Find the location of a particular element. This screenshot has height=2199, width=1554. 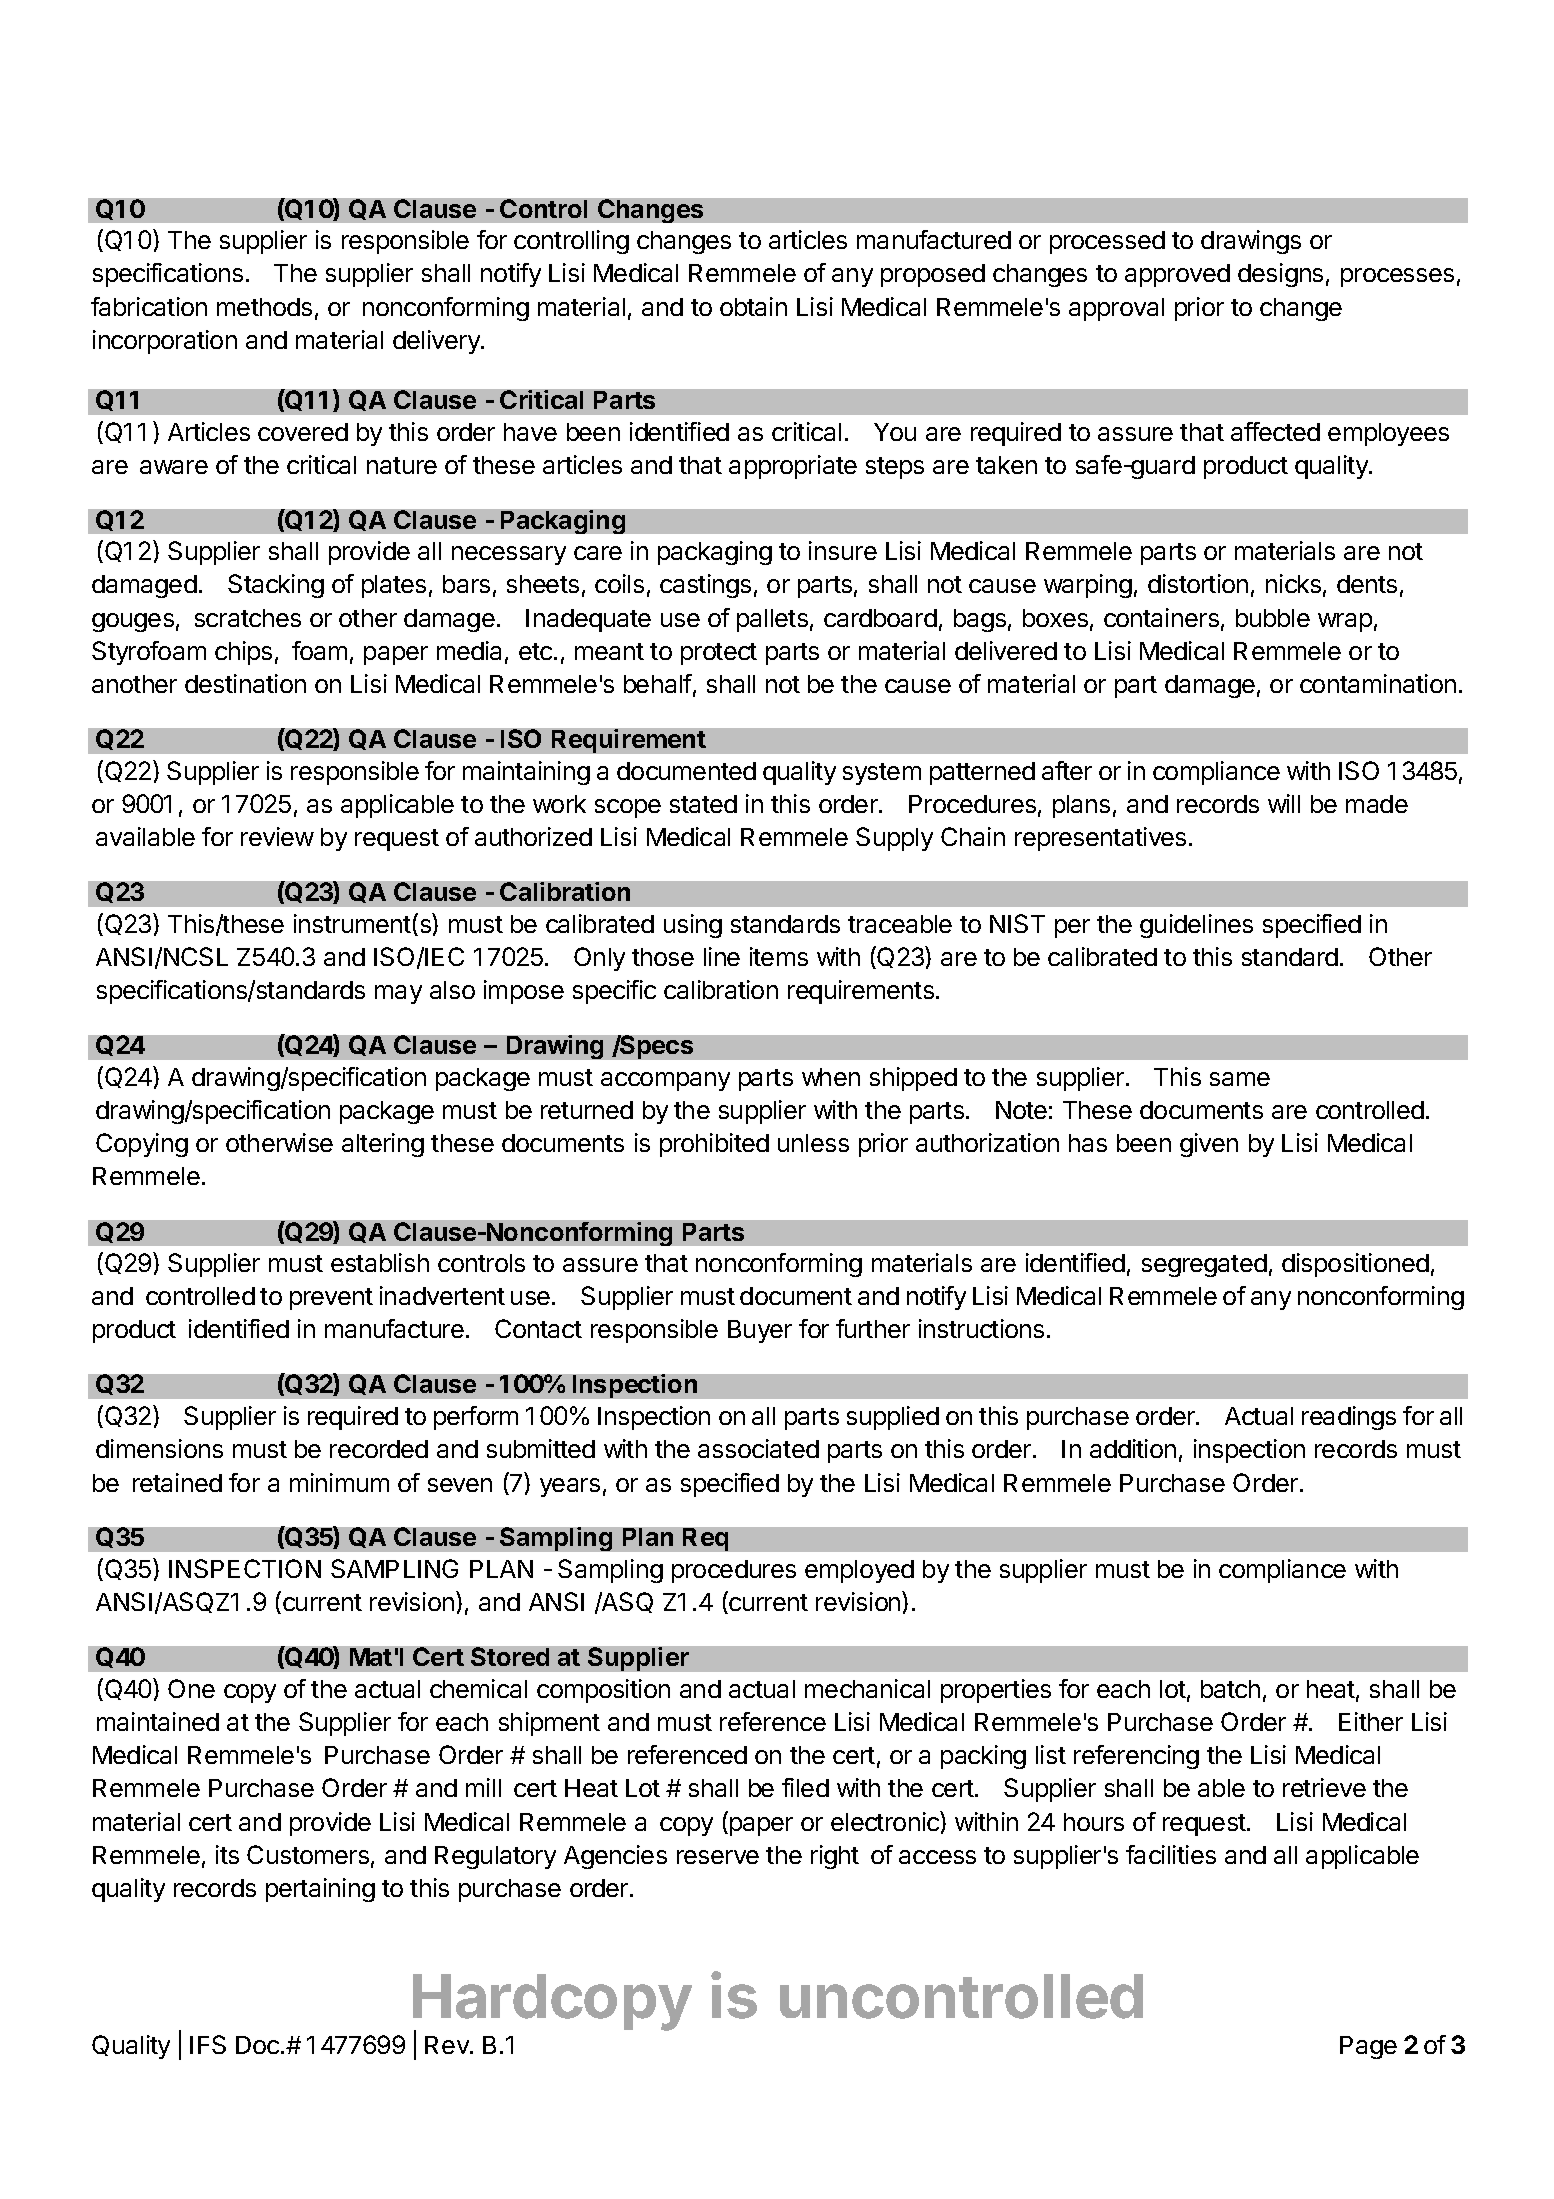

methods is located at coordinates (264, 307).
